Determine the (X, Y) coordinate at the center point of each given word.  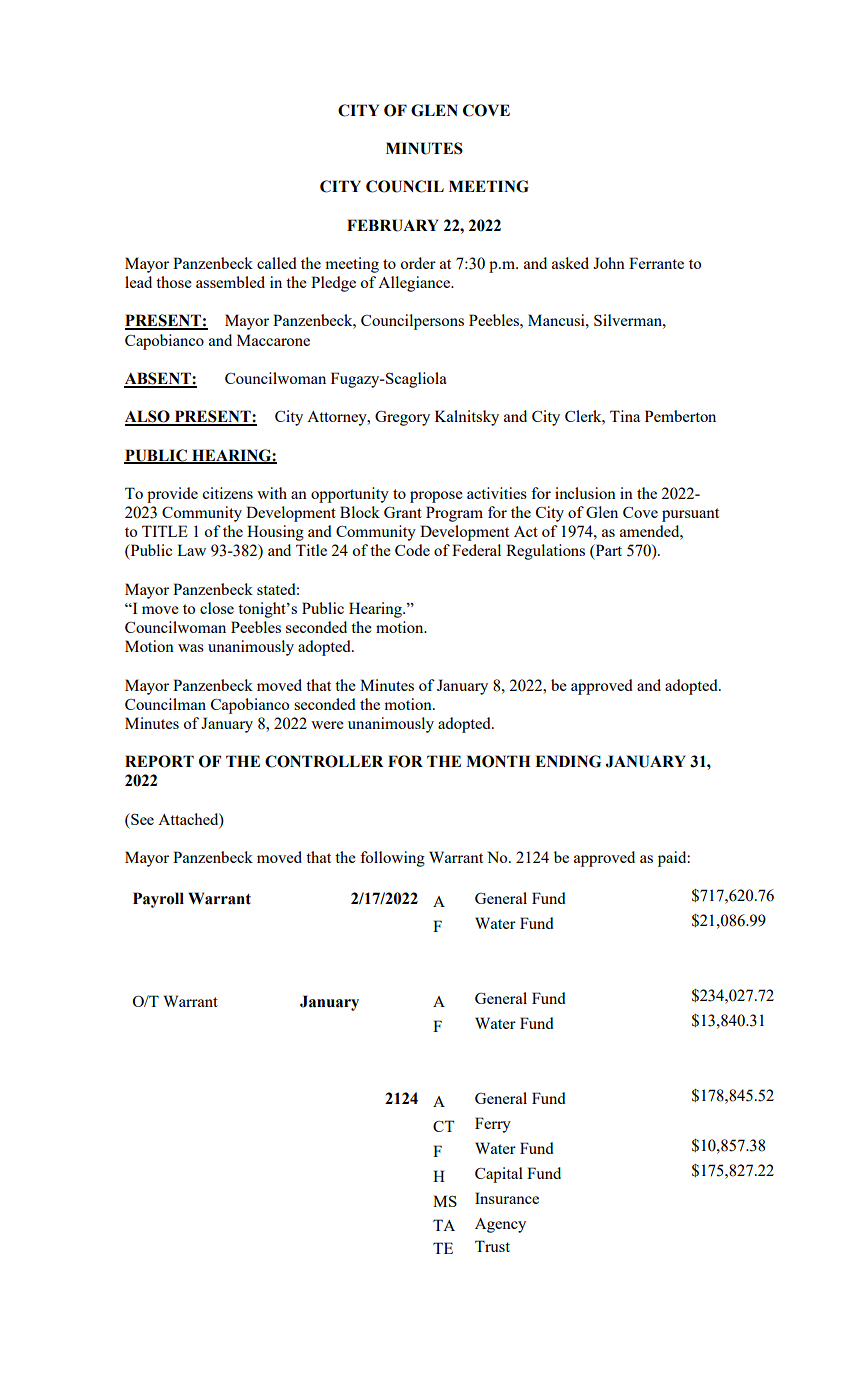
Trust (492, 1246)
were (327, 725)
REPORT (159, 761)
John (609, 263)
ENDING (568, 761)
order (418, 263)
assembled (230, 282)
